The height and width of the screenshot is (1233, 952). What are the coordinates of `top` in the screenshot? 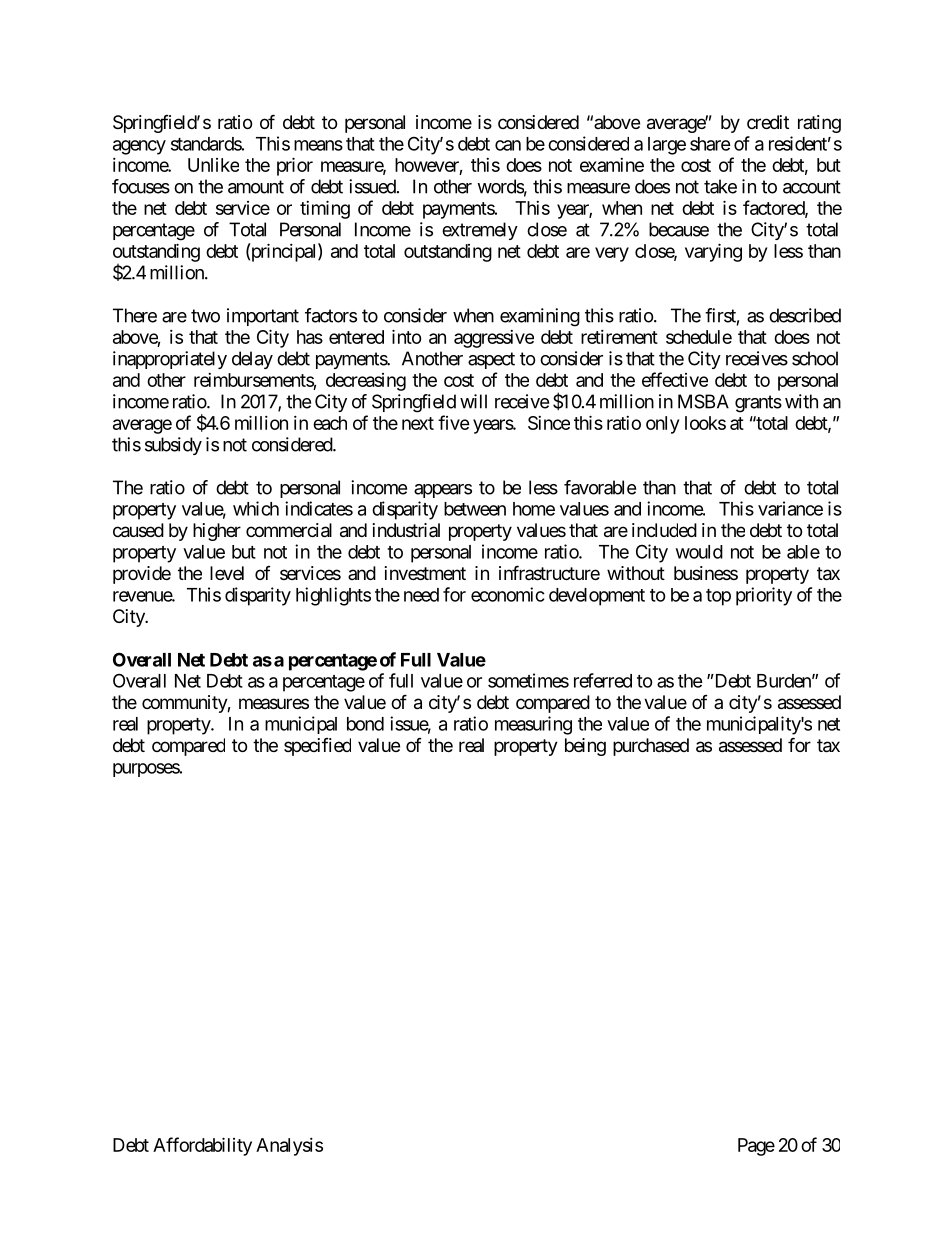 It's located at (718, 597).
